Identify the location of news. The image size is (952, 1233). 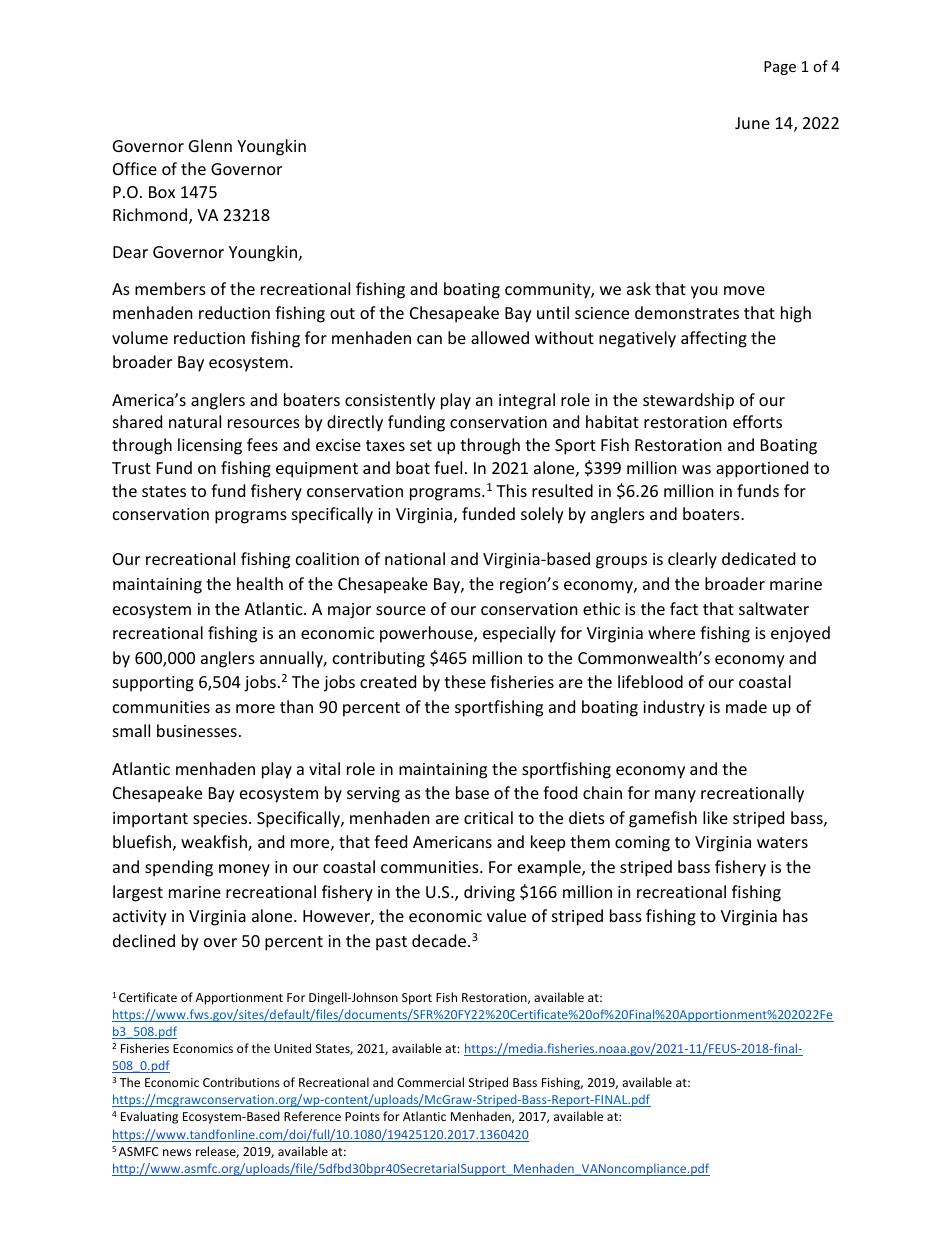
(177, 1152).
